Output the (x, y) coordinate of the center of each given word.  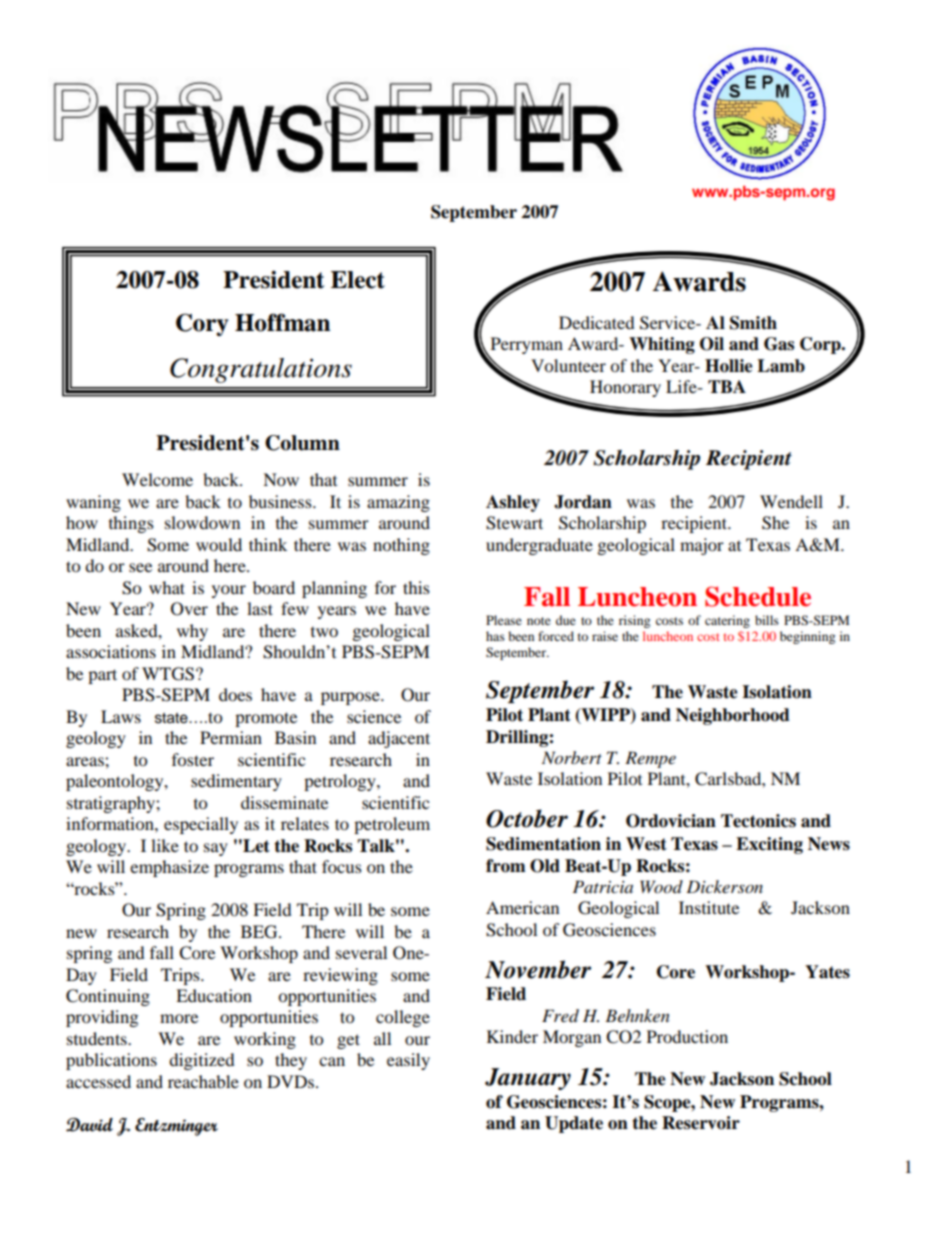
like (165, 845)
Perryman (525, 347)
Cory (202, 324)
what (167, 587)
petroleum (392, 825)
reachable (203, 1081)
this (416, 587)
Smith (753, 323)
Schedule (758, 596)
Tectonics (758, 821)
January (528, 1079)
